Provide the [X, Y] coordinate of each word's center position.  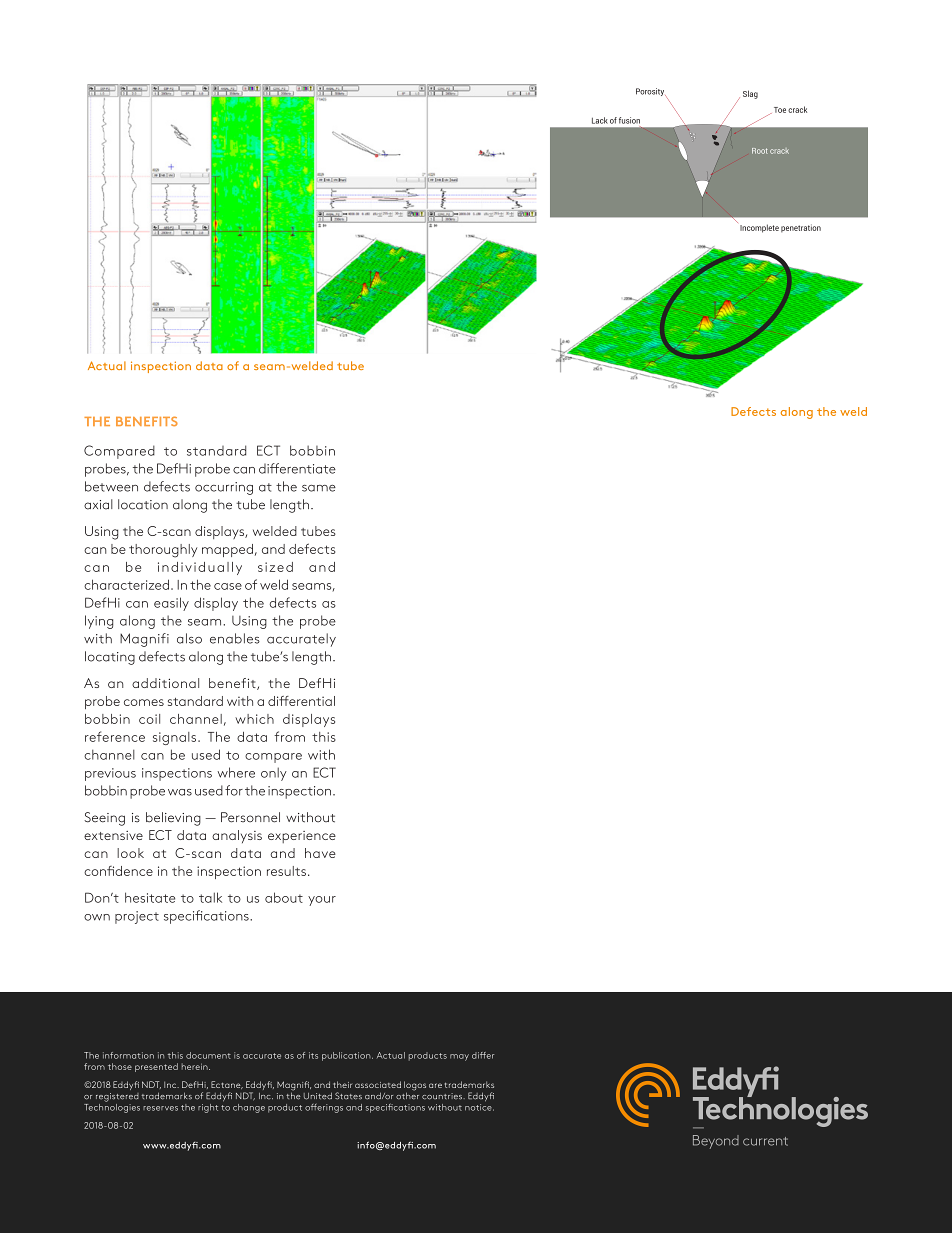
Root [760, 151]
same [319, 488]
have [320, 853]
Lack [600, 120]
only [274, 774]
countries [443, 1096]
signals [176, 738]
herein [196, 1066]
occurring [224, 488]
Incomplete [759, 228]
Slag [750, 94]
